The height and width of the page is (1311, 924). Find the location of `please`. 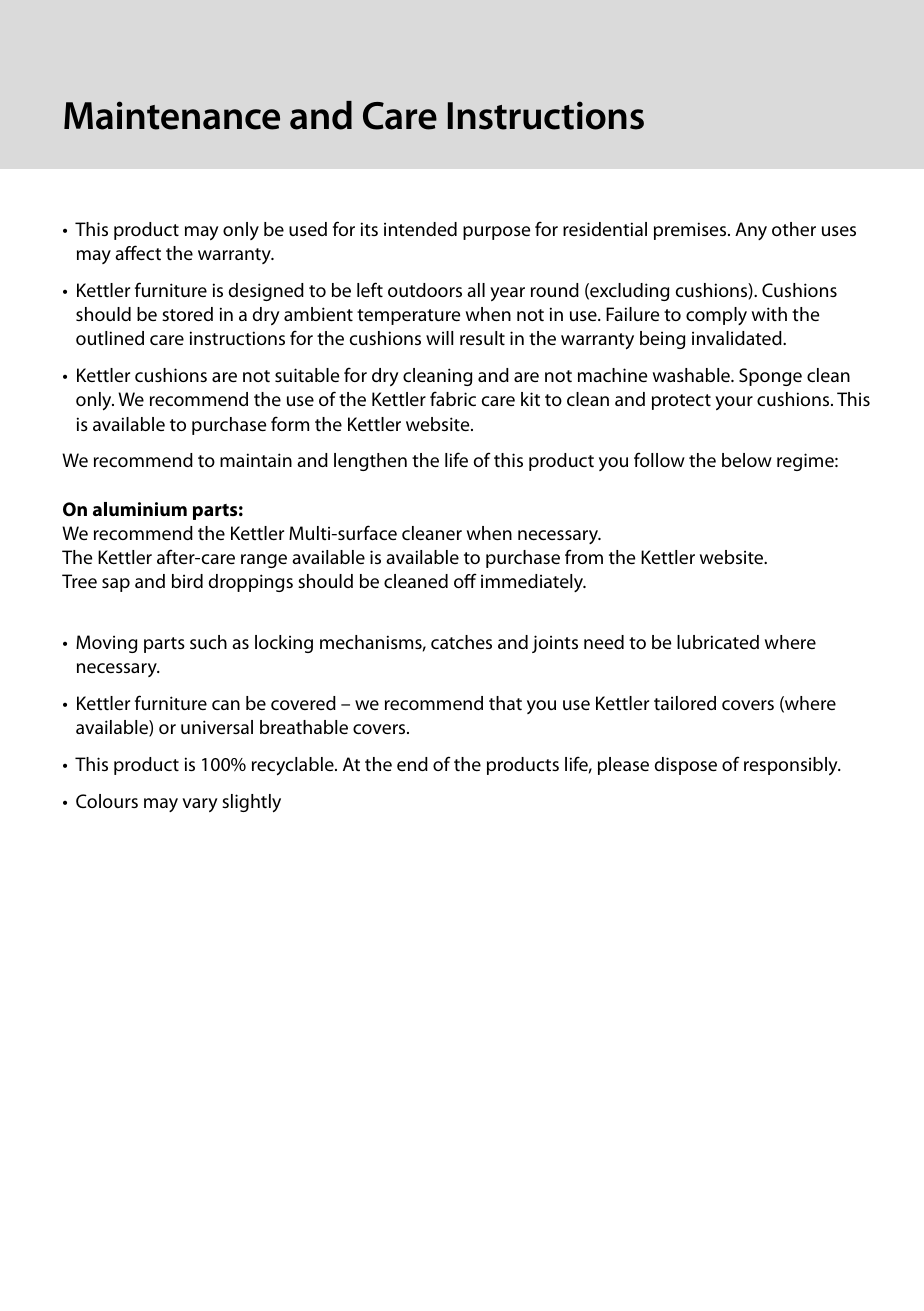

please is located at coordinates (623, 766).
